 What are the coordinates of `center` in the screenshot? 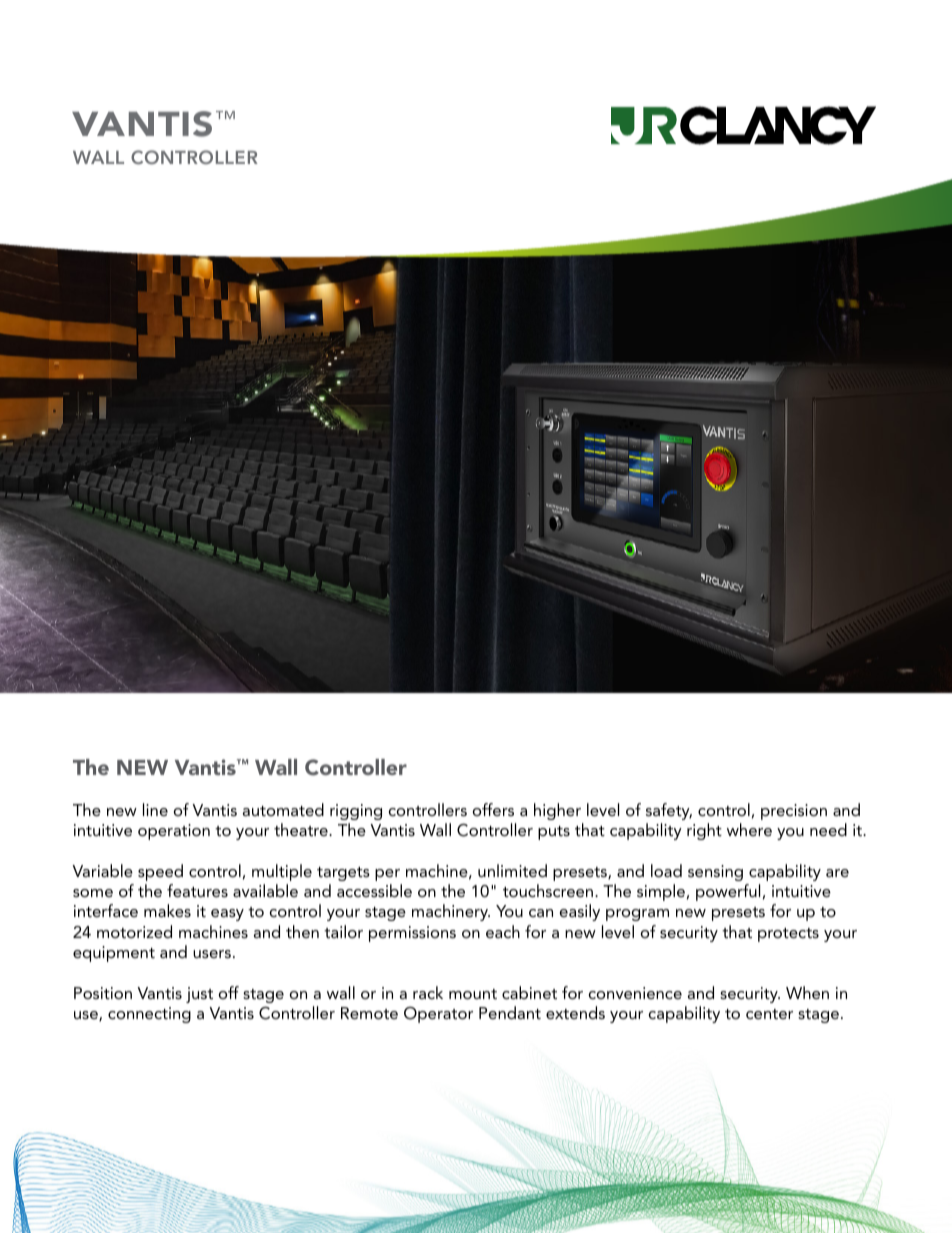 It's located at (769, 1014).
